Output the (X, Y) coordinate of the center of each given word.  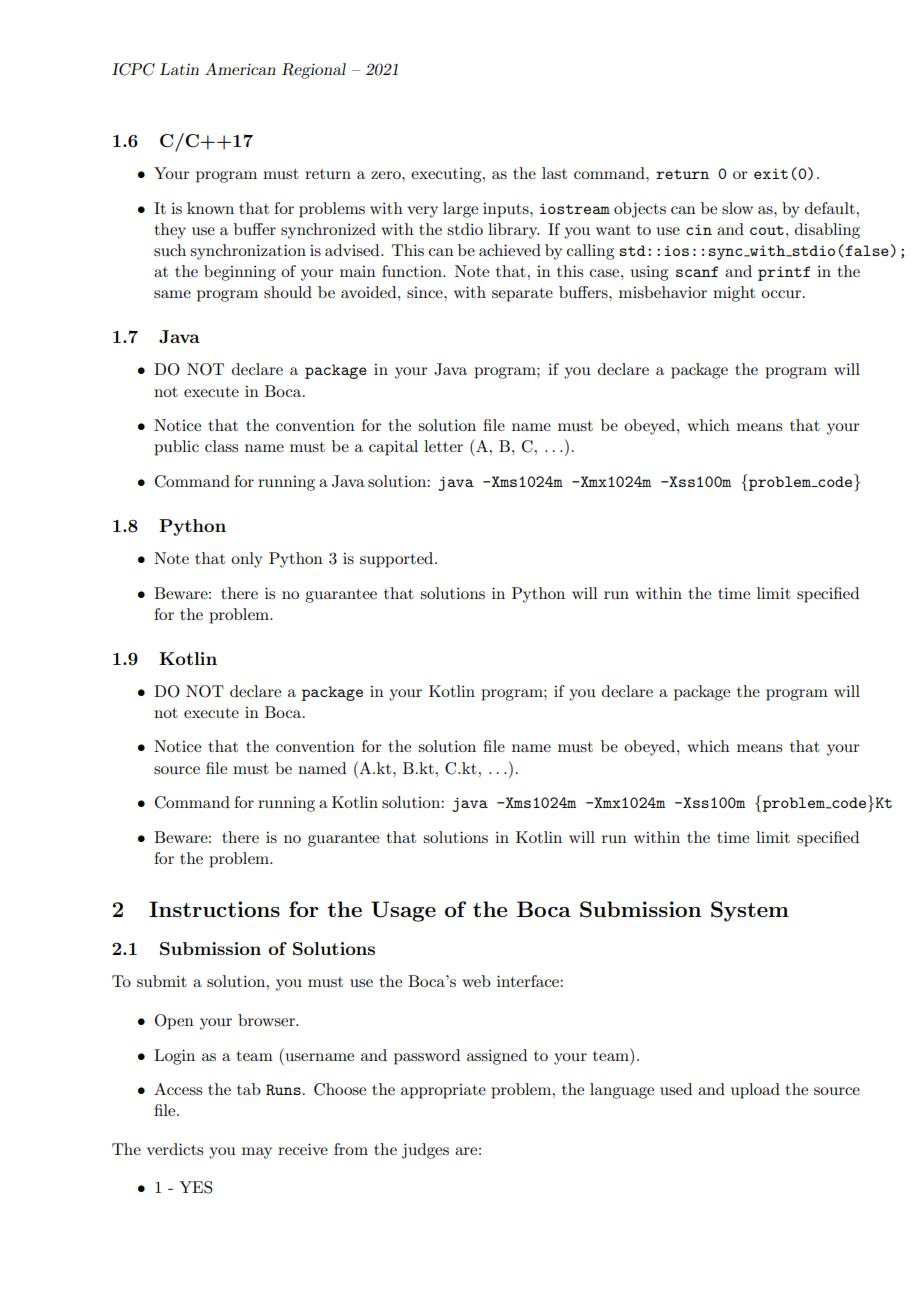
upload (755, 1091)
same (172, 294)
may (257, 1153)
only (247, 560)
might (734, 294)
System (750, 911)
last (554, 173)
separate (522, 295)
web (476, 981)
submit (162, 981)
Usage (403, 911)
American (240, 69)
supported (398, 560)
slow (737, 208)
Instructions (214, 909)
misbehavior (663, 292)
